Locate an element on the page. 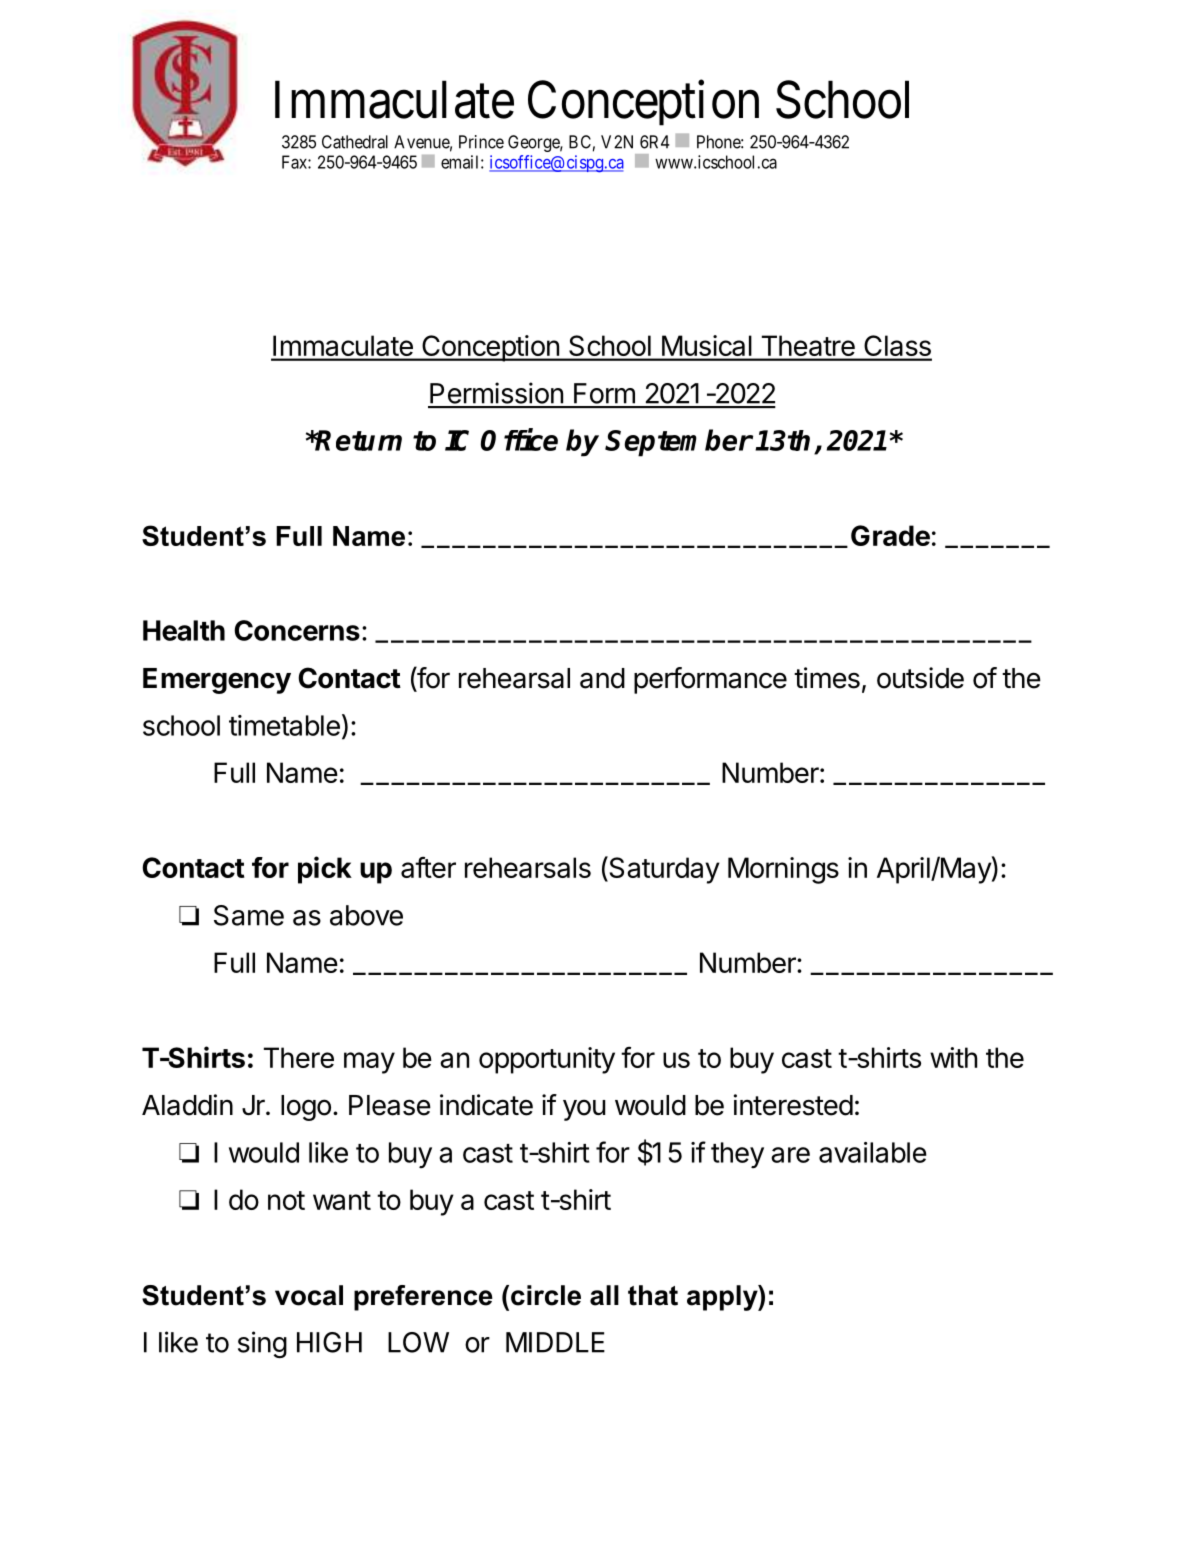  circle is located at coordinates (546, 1295).
